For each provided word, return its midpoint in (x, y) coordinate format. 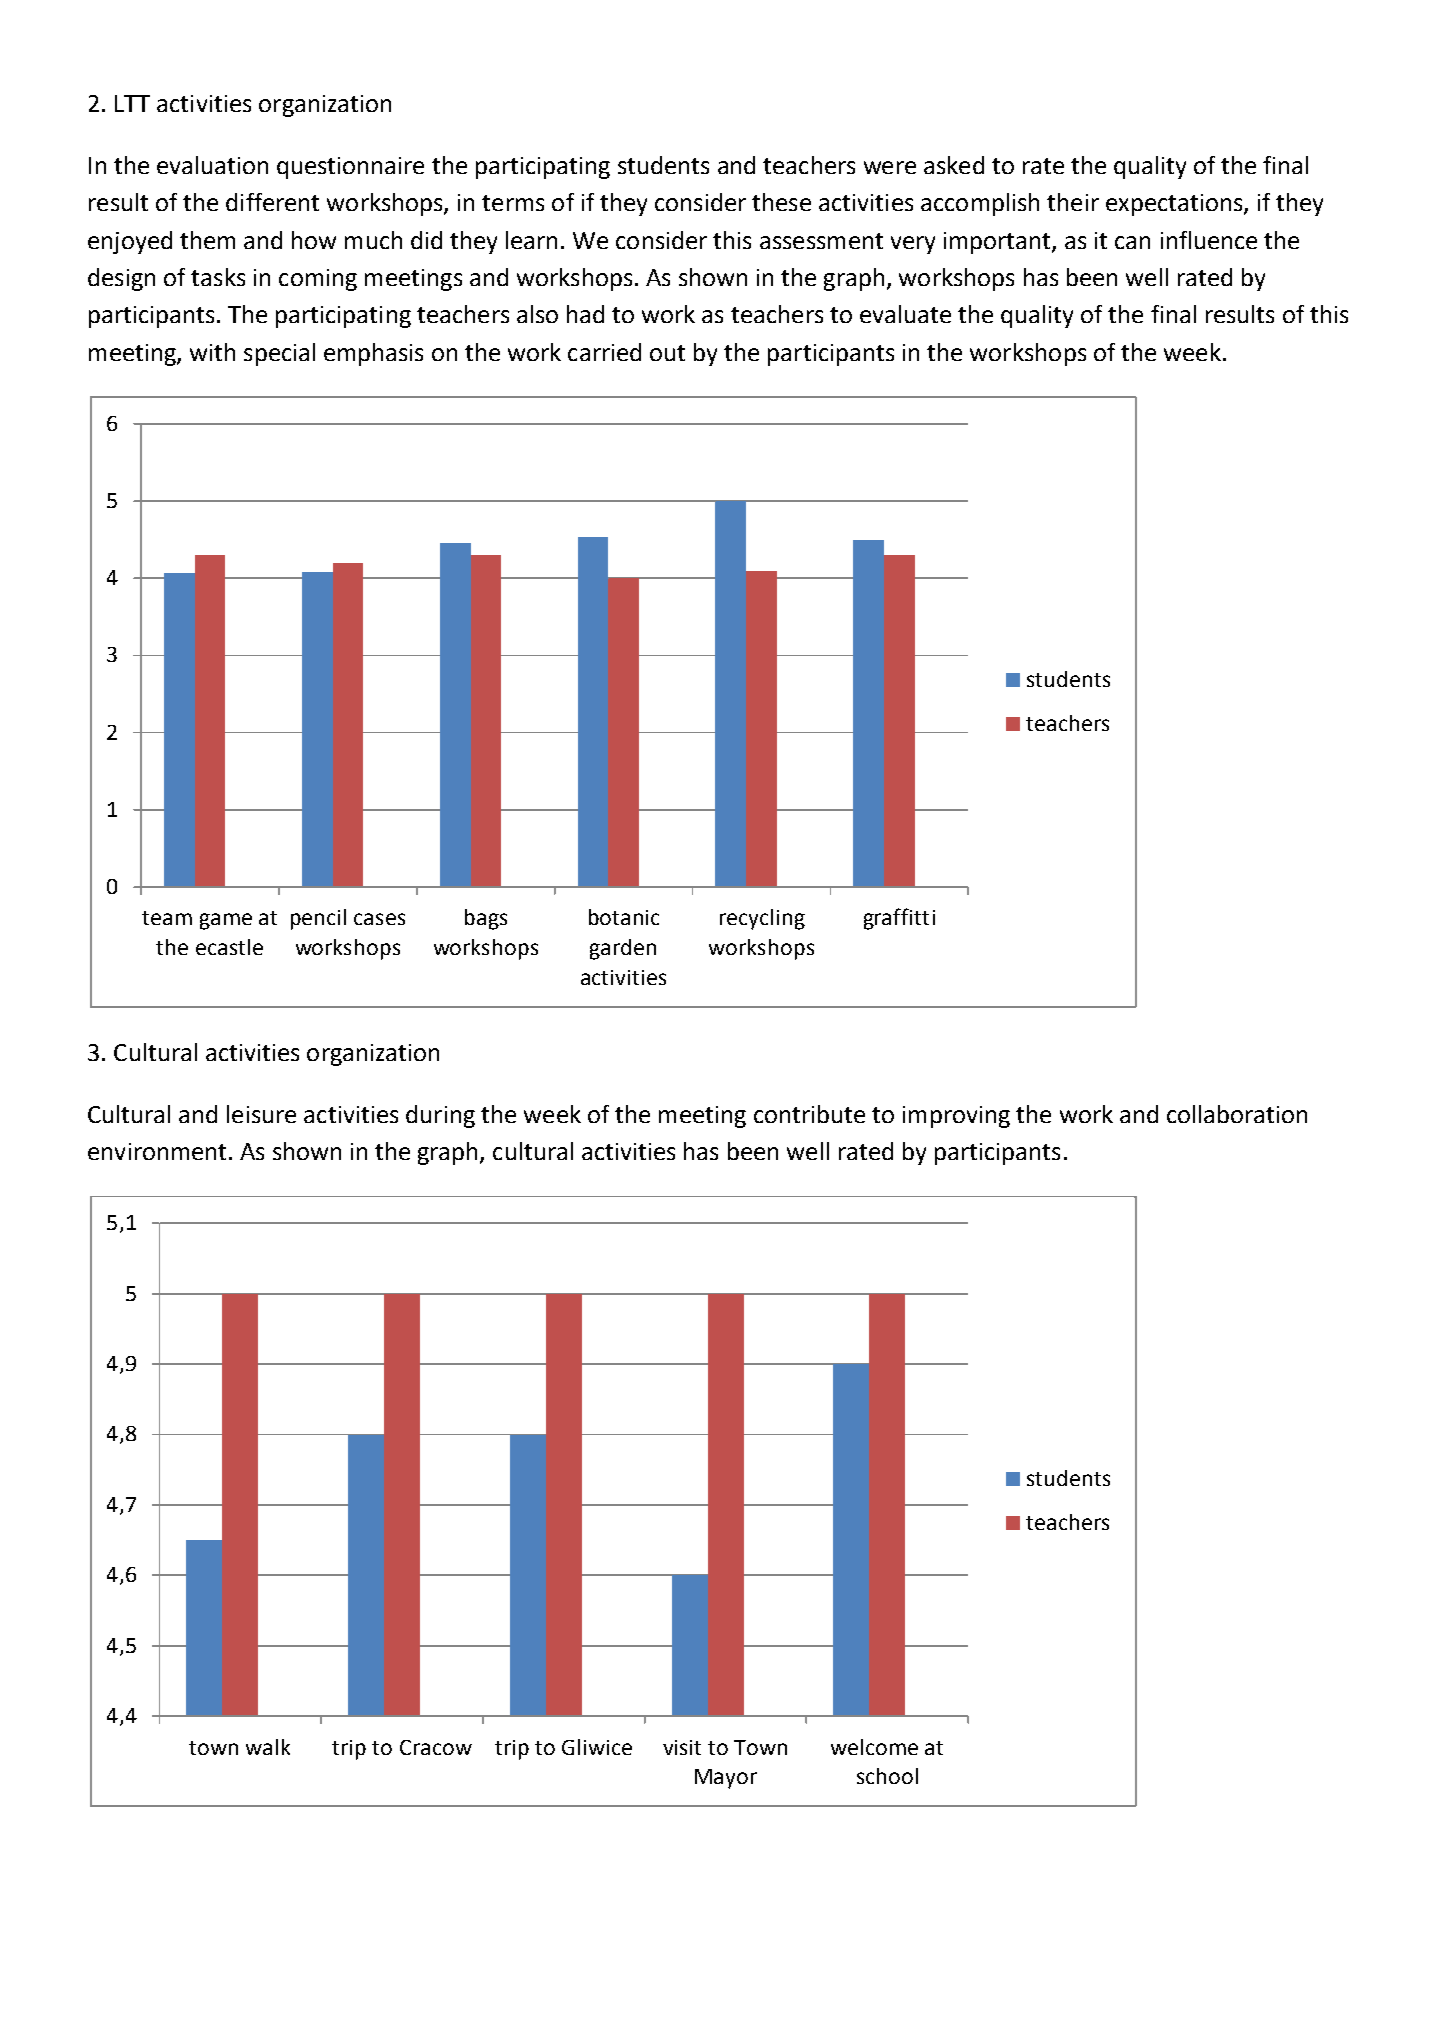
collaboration (1237, 1114)
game (226, 921)
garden (623, 949)
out (667, 353)
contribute (809, 1114)
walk (268, 1747)
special (279, 354)
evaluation (212, 165)
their (1073, 202)
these (781, 202)
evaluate (905, 314)
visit (682, 1747)
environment (157, 1151)
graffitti (899, 919)
